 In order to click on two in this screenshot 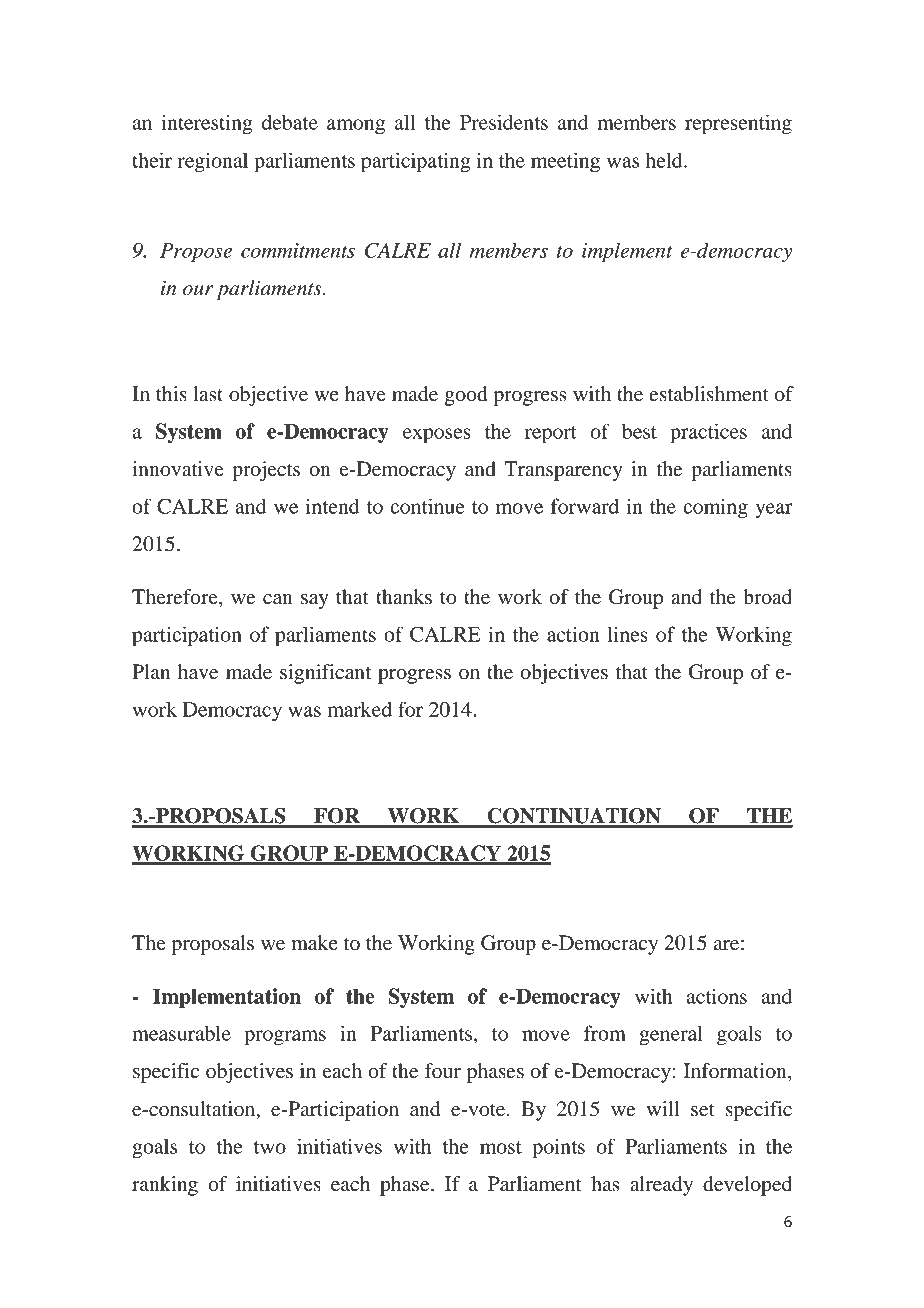, I will do `click(270, 1147)`.
